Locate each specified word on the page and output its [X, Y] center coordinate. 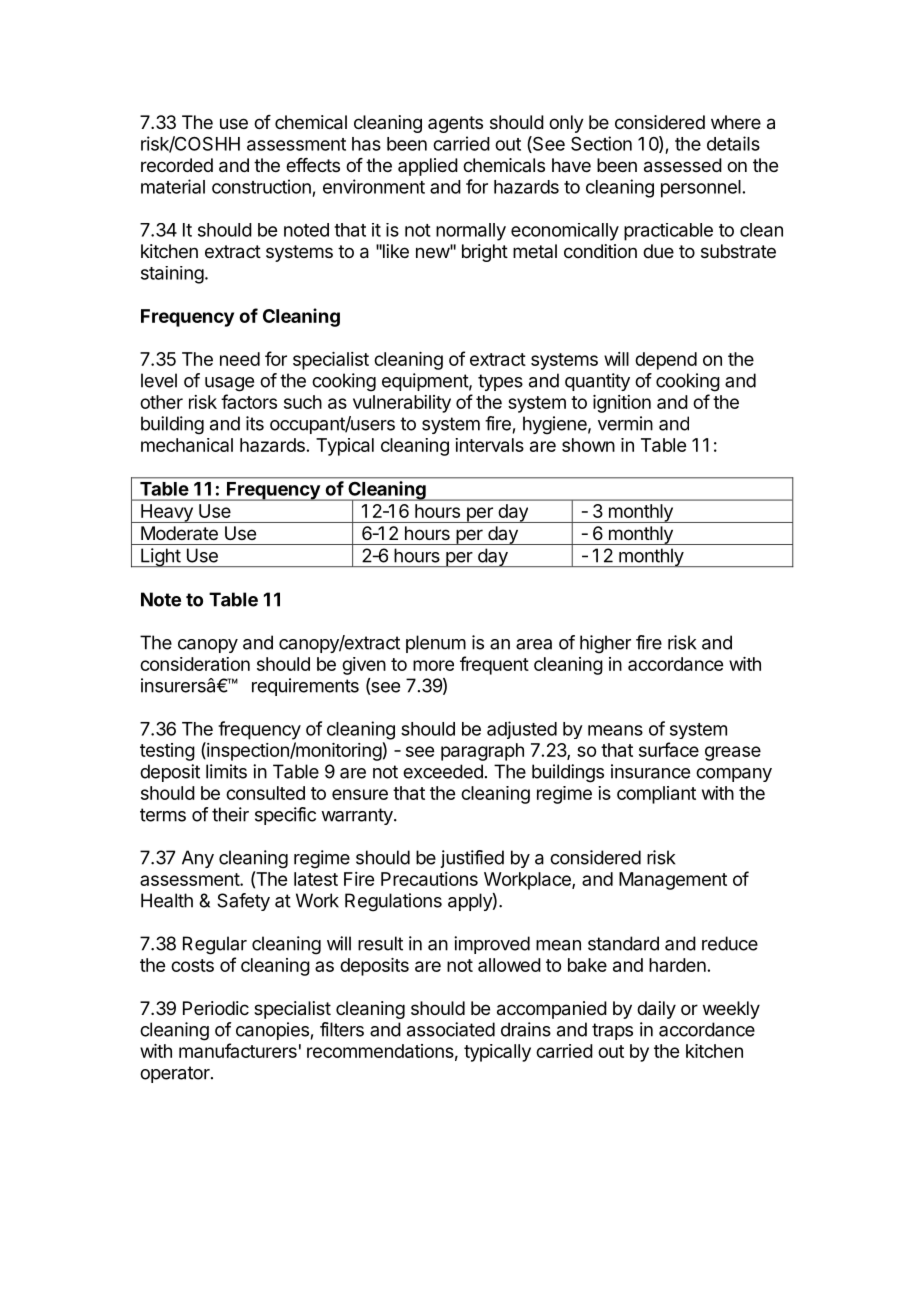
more [433, 665]
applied [428, 167]
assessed [683, 165]
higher [605, 644]
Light [160, 557]
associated [451, 1029]
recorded [177, 165]
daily [656, 1010]
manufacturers [238, 1050]
